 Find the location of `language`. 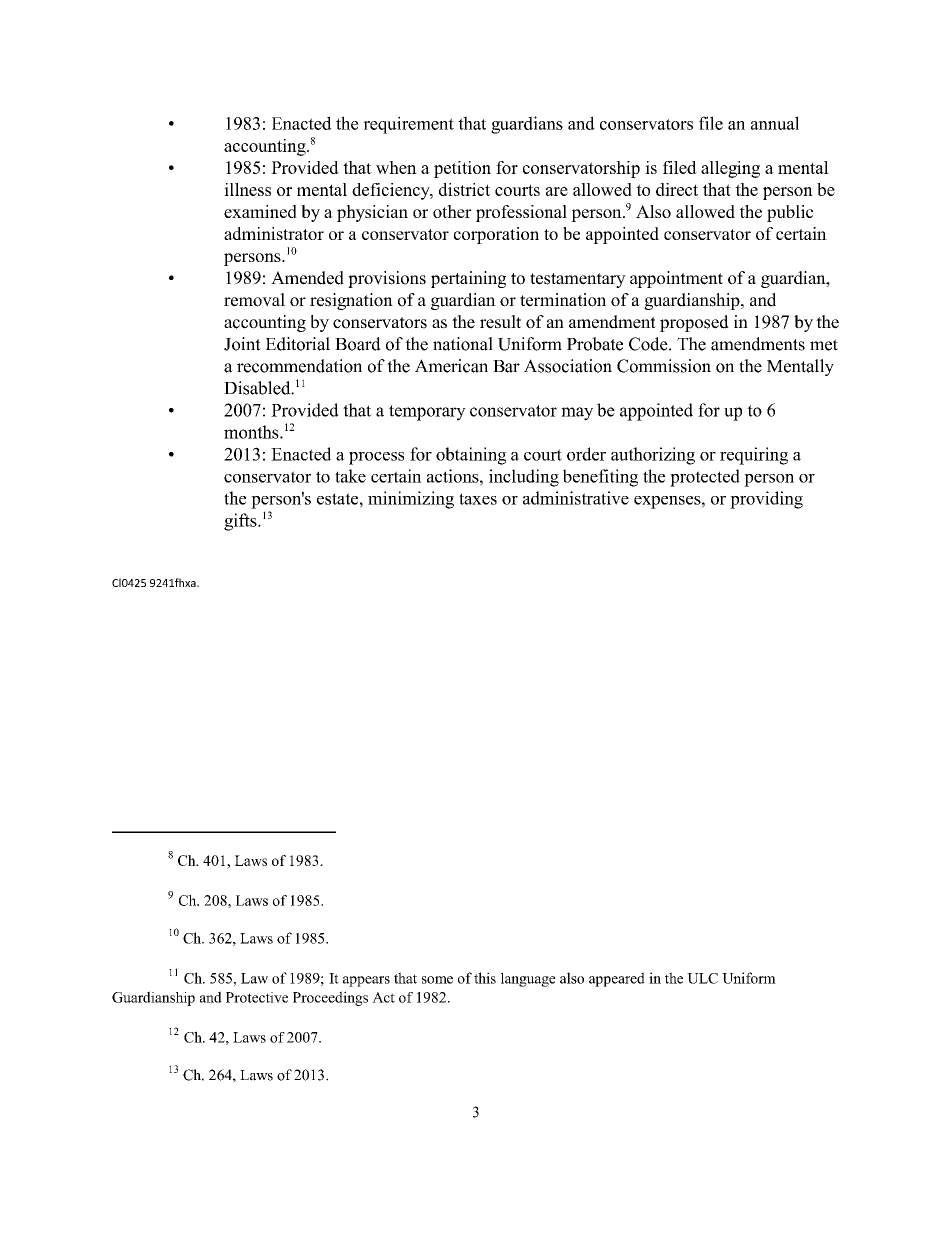

language is located at coordinates (528, 979).
